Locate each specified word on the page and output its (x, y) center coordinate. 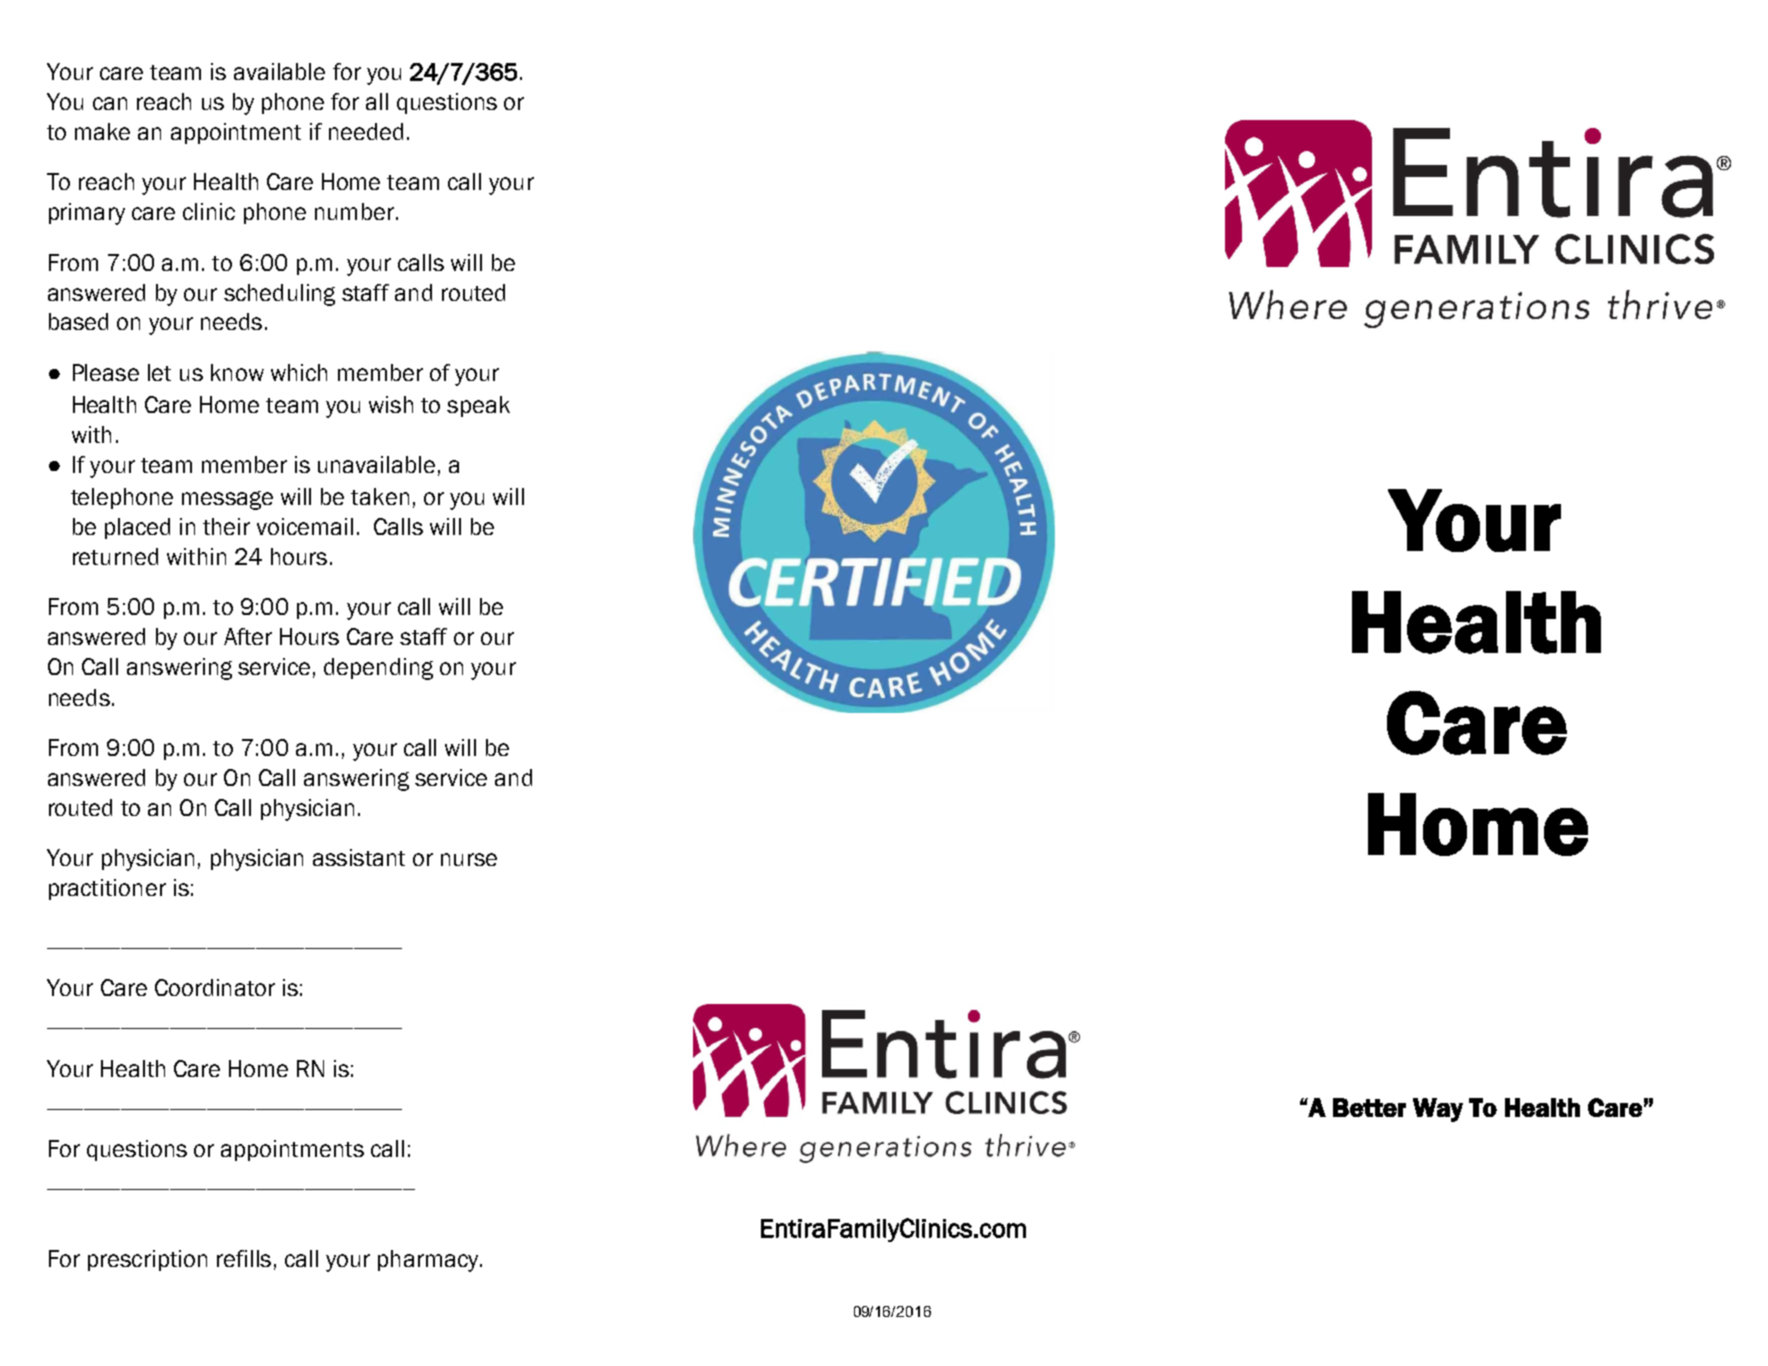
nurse (469, 859)
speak (478, 406)
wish (391, 404)
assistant (359, 857)
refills (244, 1258)
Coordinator (215, 987)
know (237, 372)
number (354, 211)
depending (378, 669)
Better (1369, 1107)
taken (380, 496)
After (248, 636)
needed (366, 131)
